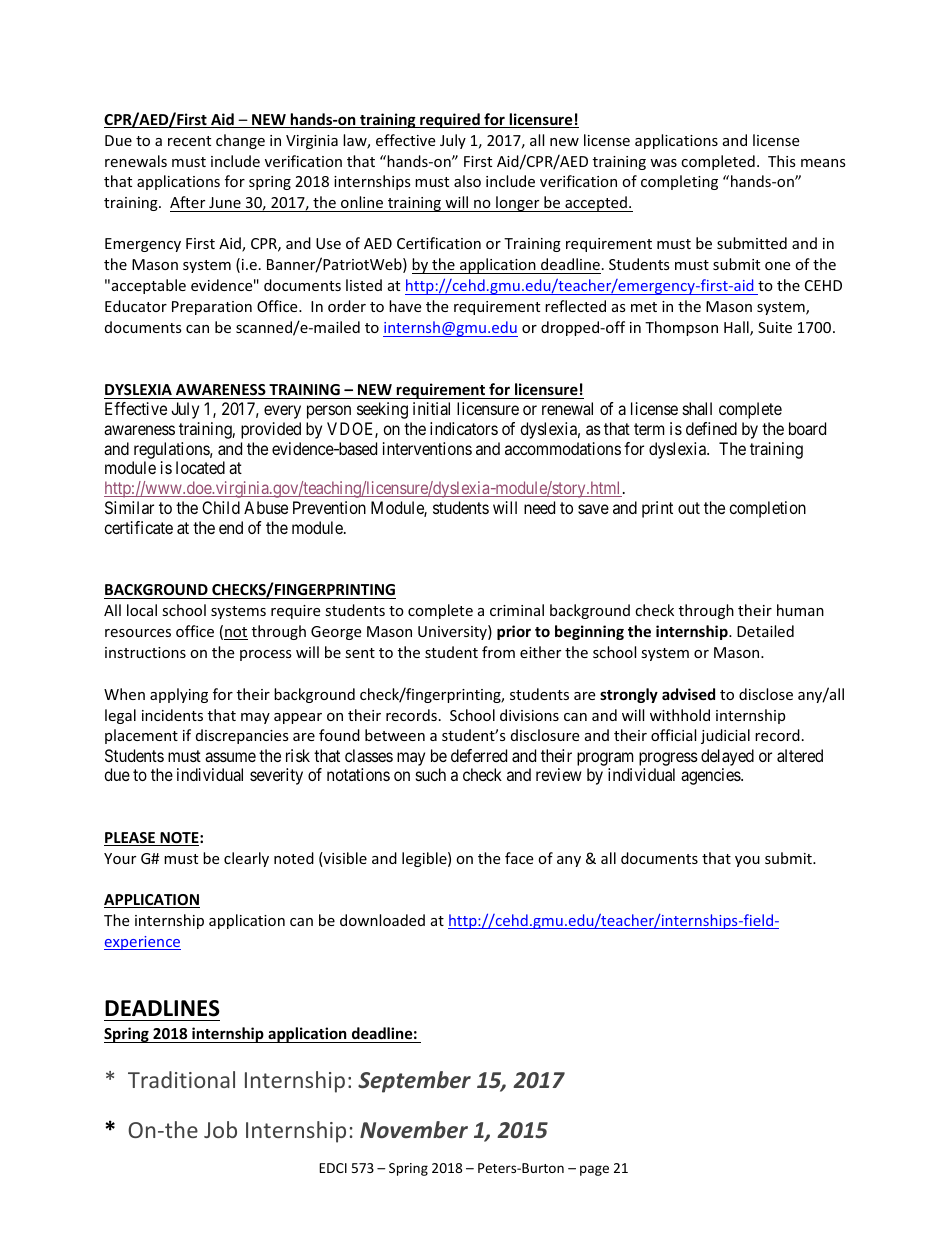  What do you see at coordinates (246, 859) in the page?
I see `clearly` at bounding box center [246, 859].
